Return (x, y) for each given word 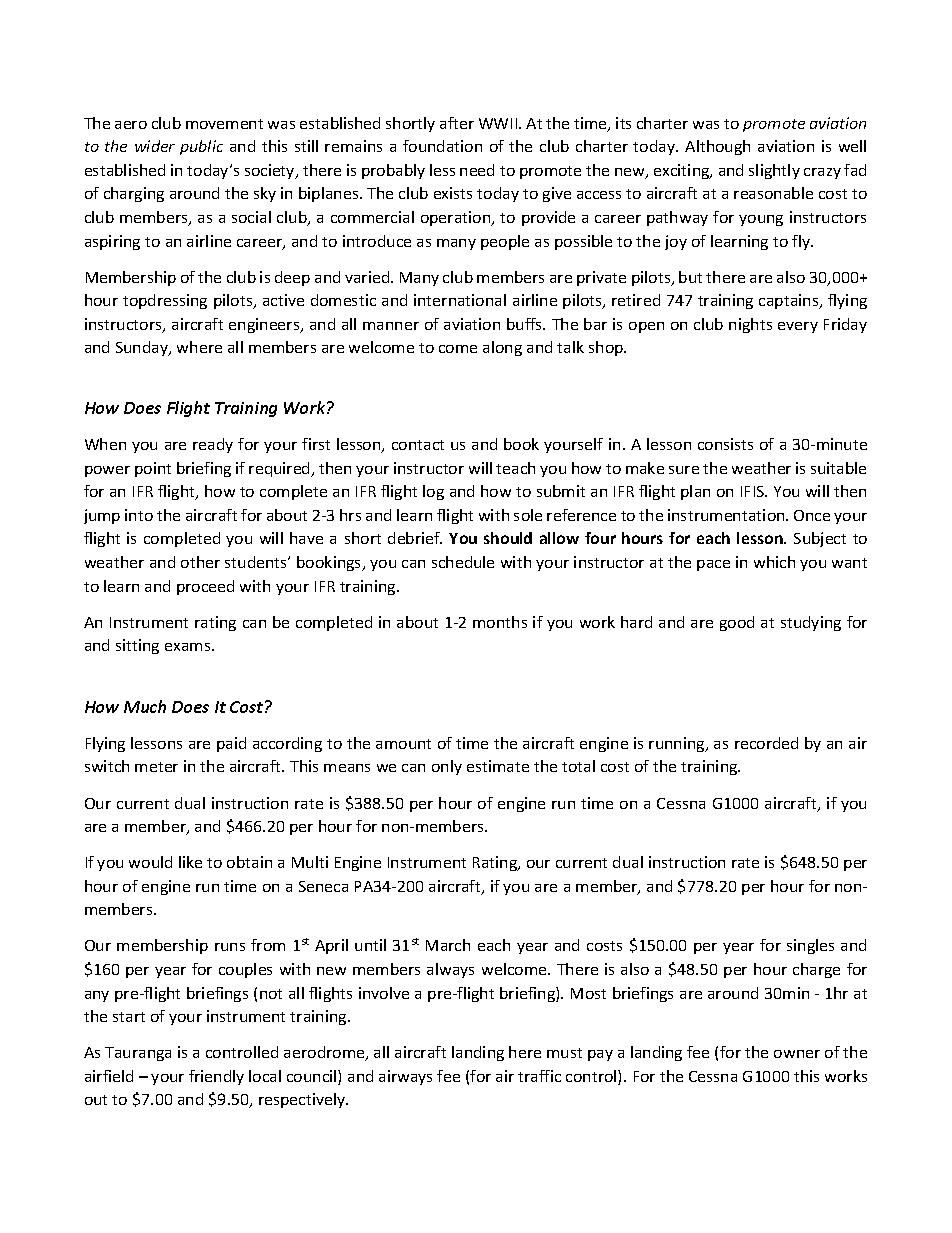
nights (750, 325)
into (139, 515)
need (477, 170)
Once (812, 515)
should (508, 538)
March (448, 945)
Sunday (143, 348)
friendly (216, 1077)
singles (810, 946)
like (190, 862)
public (201, 147)
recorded (766, 743)
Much (145, 706)
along (502, 348)
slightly (774, 171)
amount (403, 744)
